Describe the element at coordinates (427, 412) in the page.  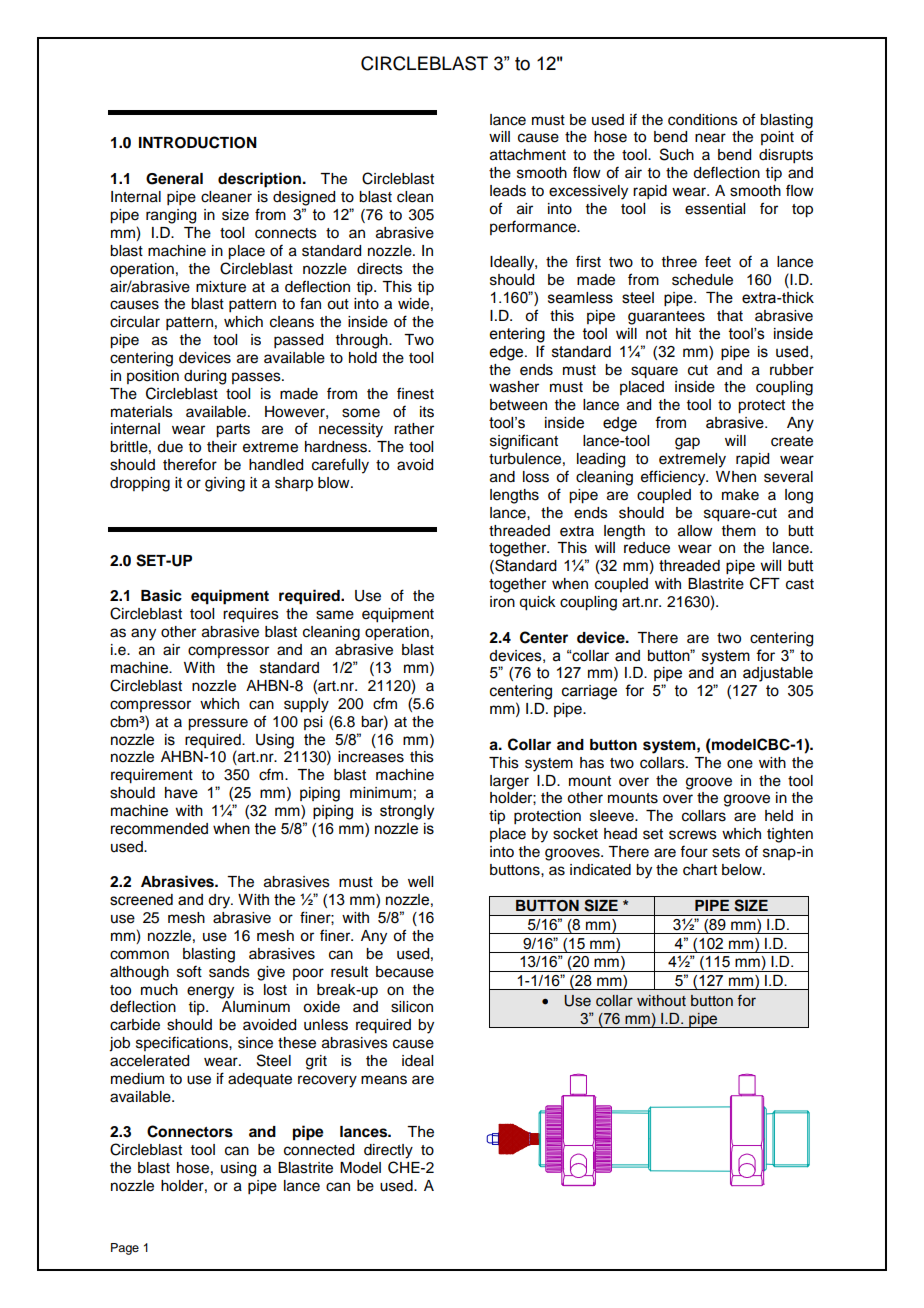
I see `its` at that location.
